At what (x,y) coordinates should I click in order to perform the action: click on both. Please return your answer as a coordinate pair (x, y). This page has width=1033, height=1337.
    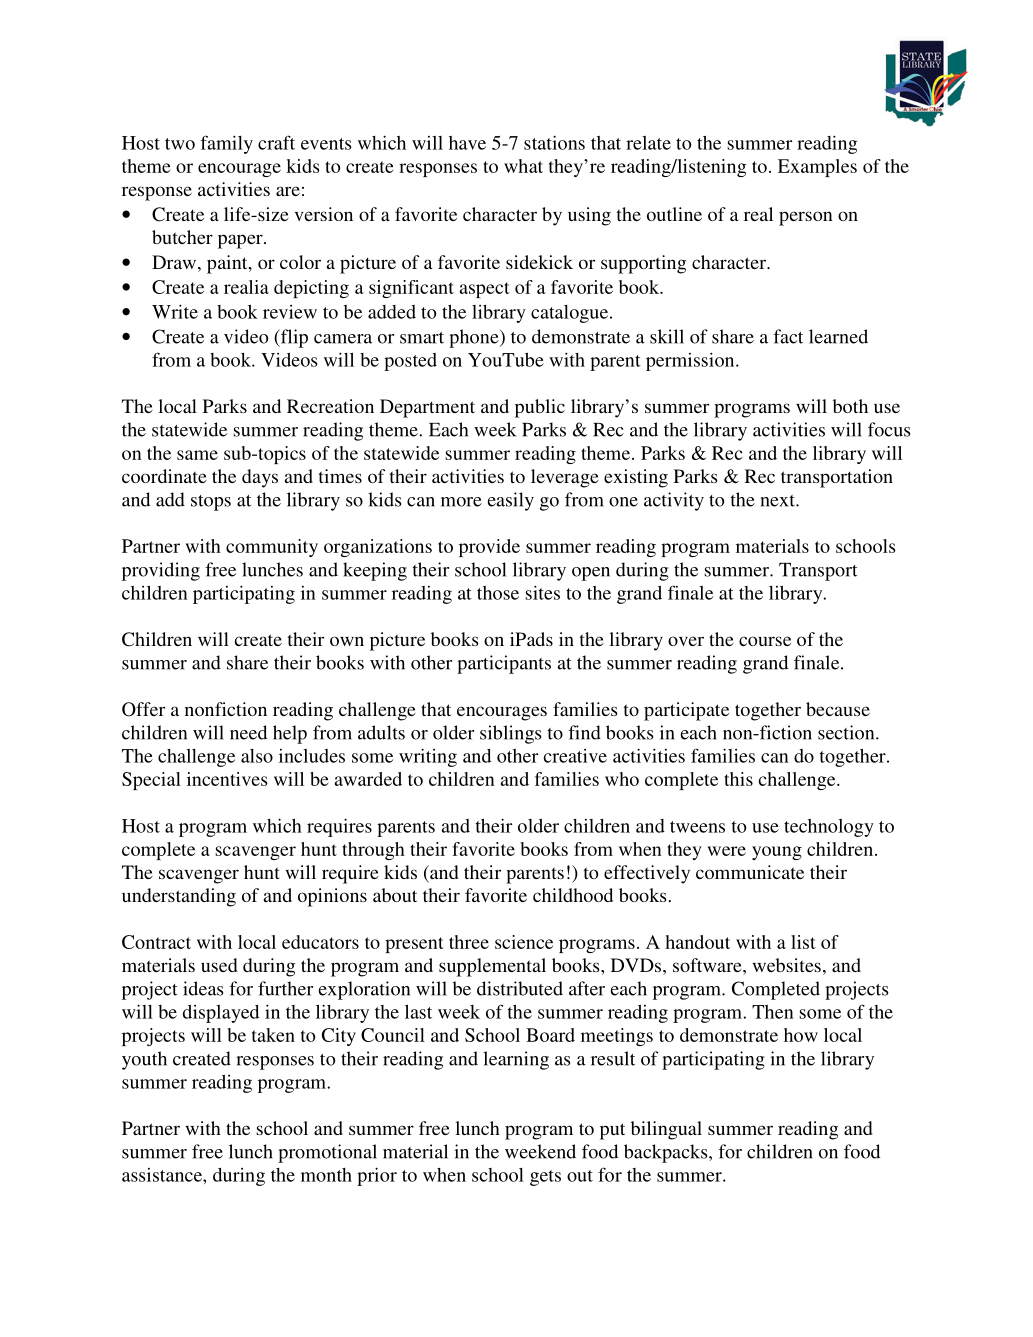
    Looking at the image, I should click on (850, 406).
